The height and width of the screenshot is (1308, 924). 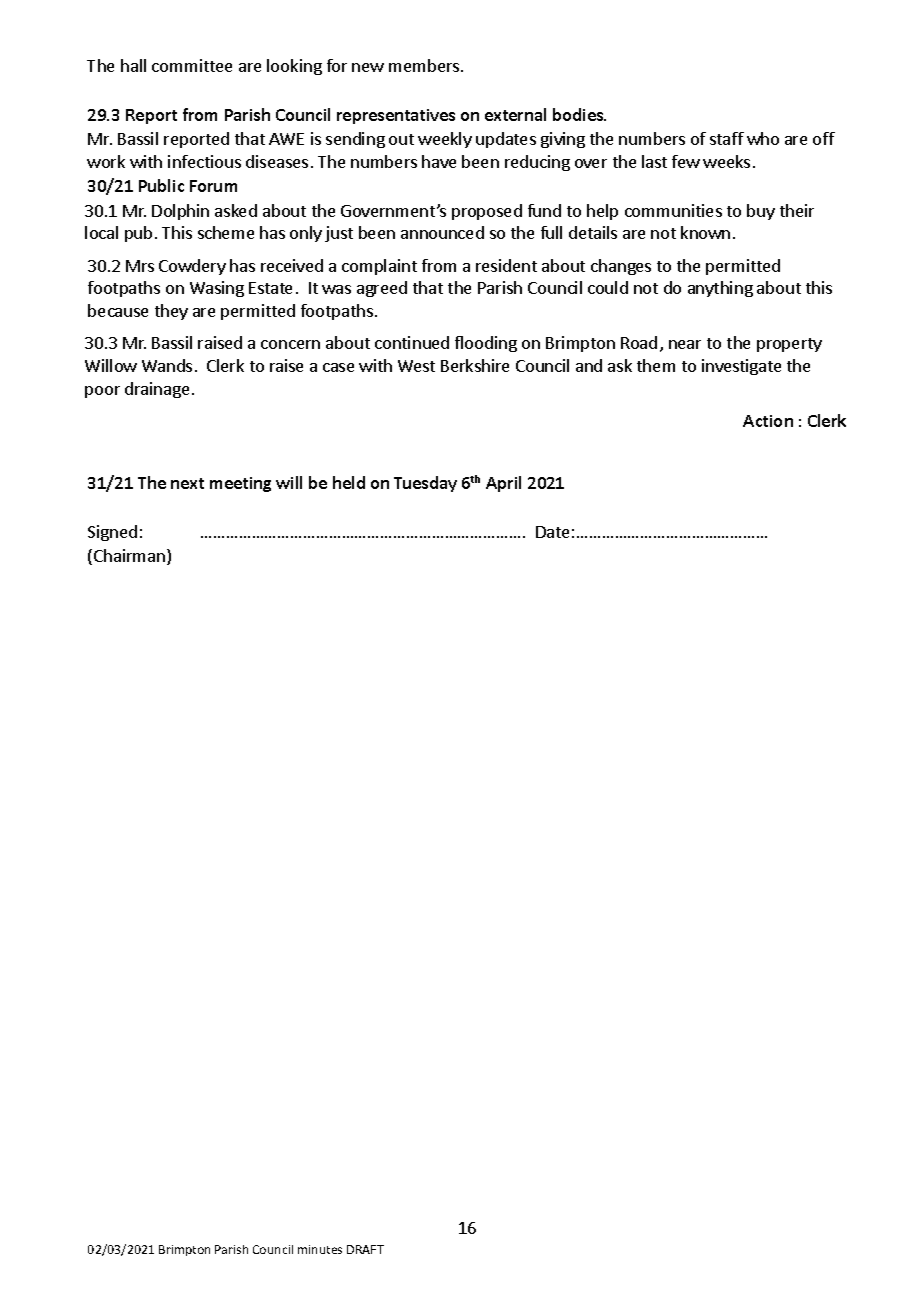 I want to click on weekly, so click(x=445, y=140).
